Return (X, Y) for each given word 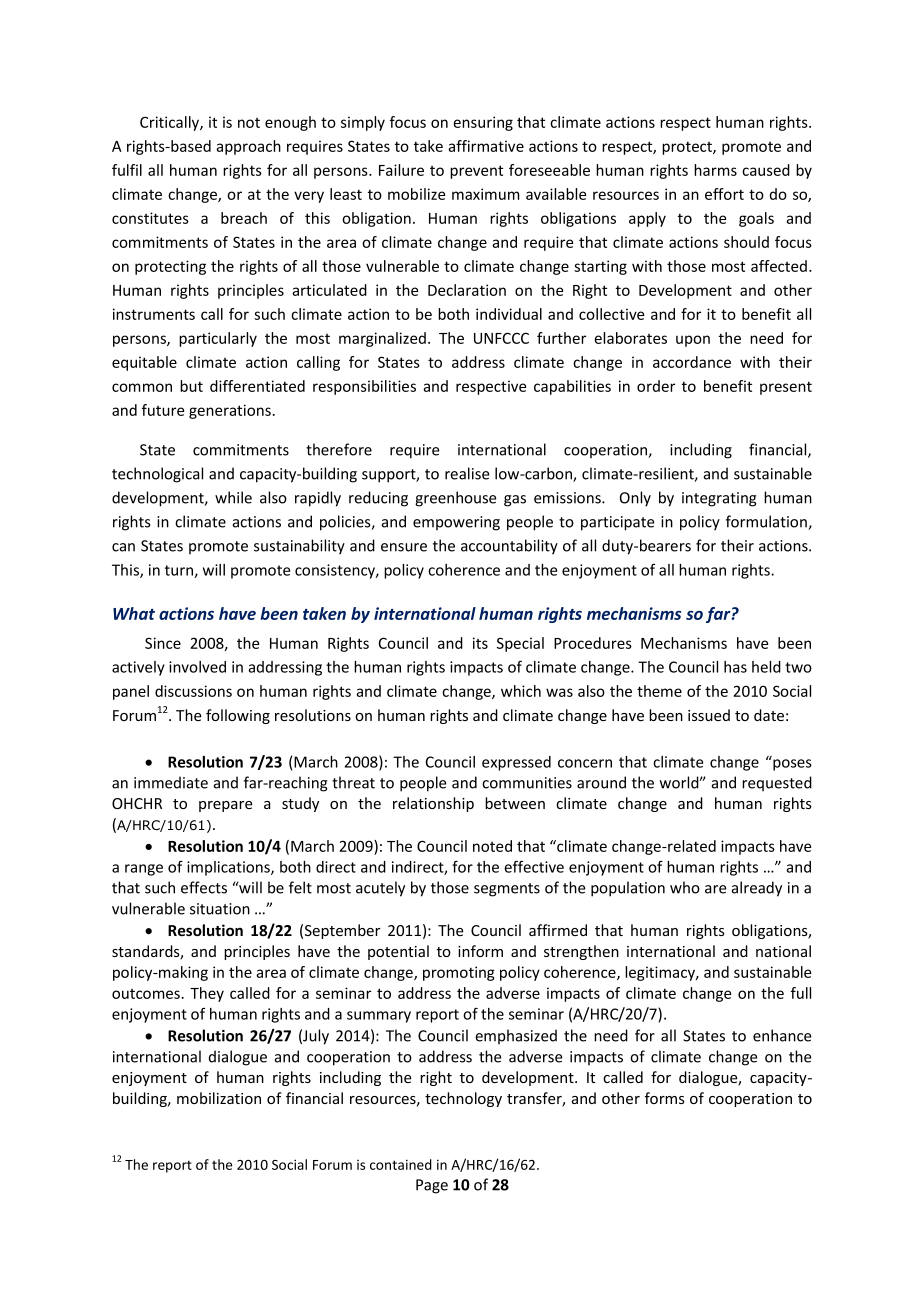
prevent (476, 172)
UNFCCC (501, 338)
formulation (767, 522)
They (207, 994)
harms (715, 170)
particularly (218, 339)
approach (248, 147)
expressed (516, 763)
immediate (171, 782)
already (757, 889)
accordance (692, 362)
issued (709, 715)
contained (401, 1164)
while (233, 497)
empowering (456, 523)
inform (480, 951)
